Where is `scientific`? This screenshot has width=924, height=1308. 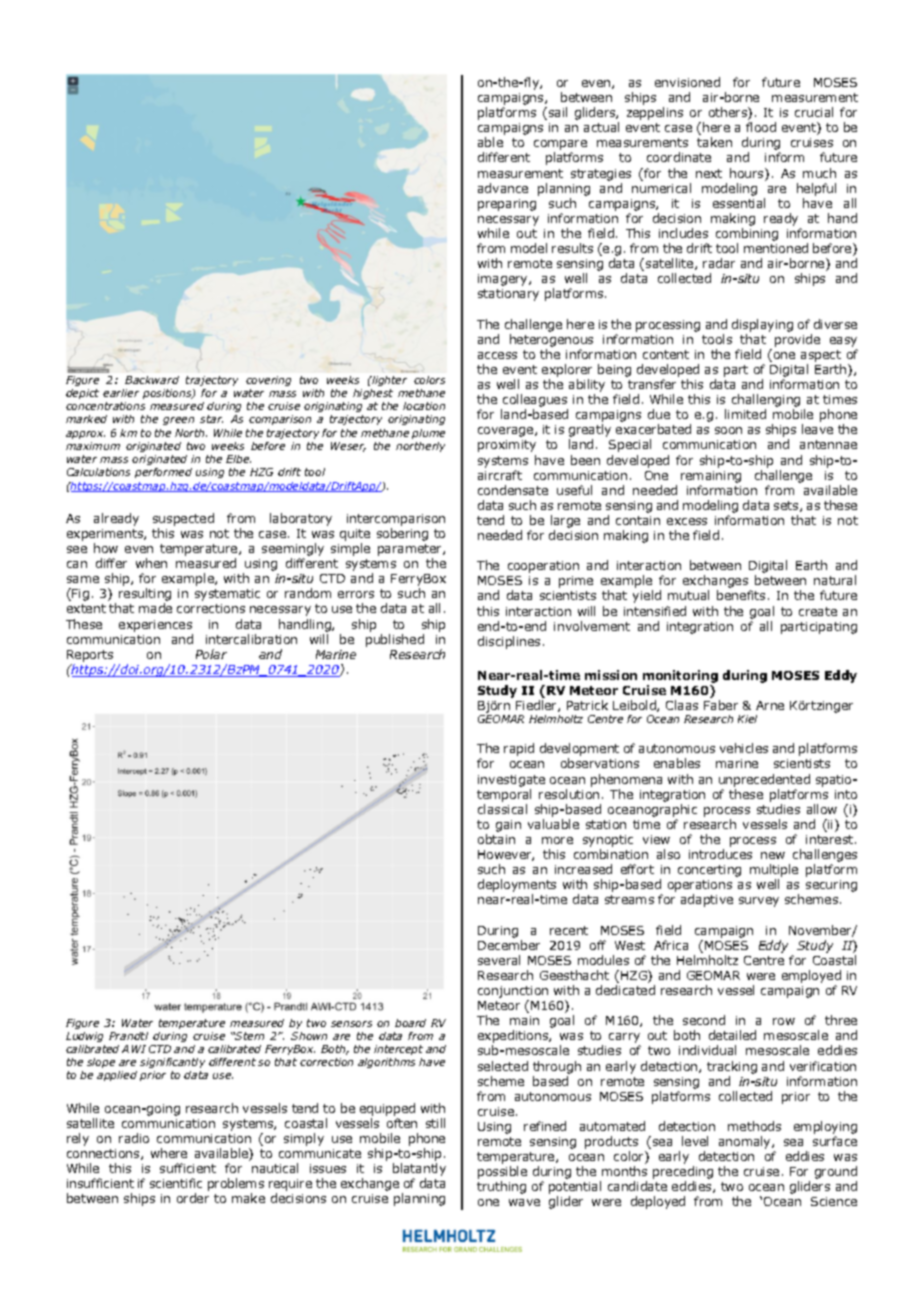 scientific is located at coordinates (176, 1183).
